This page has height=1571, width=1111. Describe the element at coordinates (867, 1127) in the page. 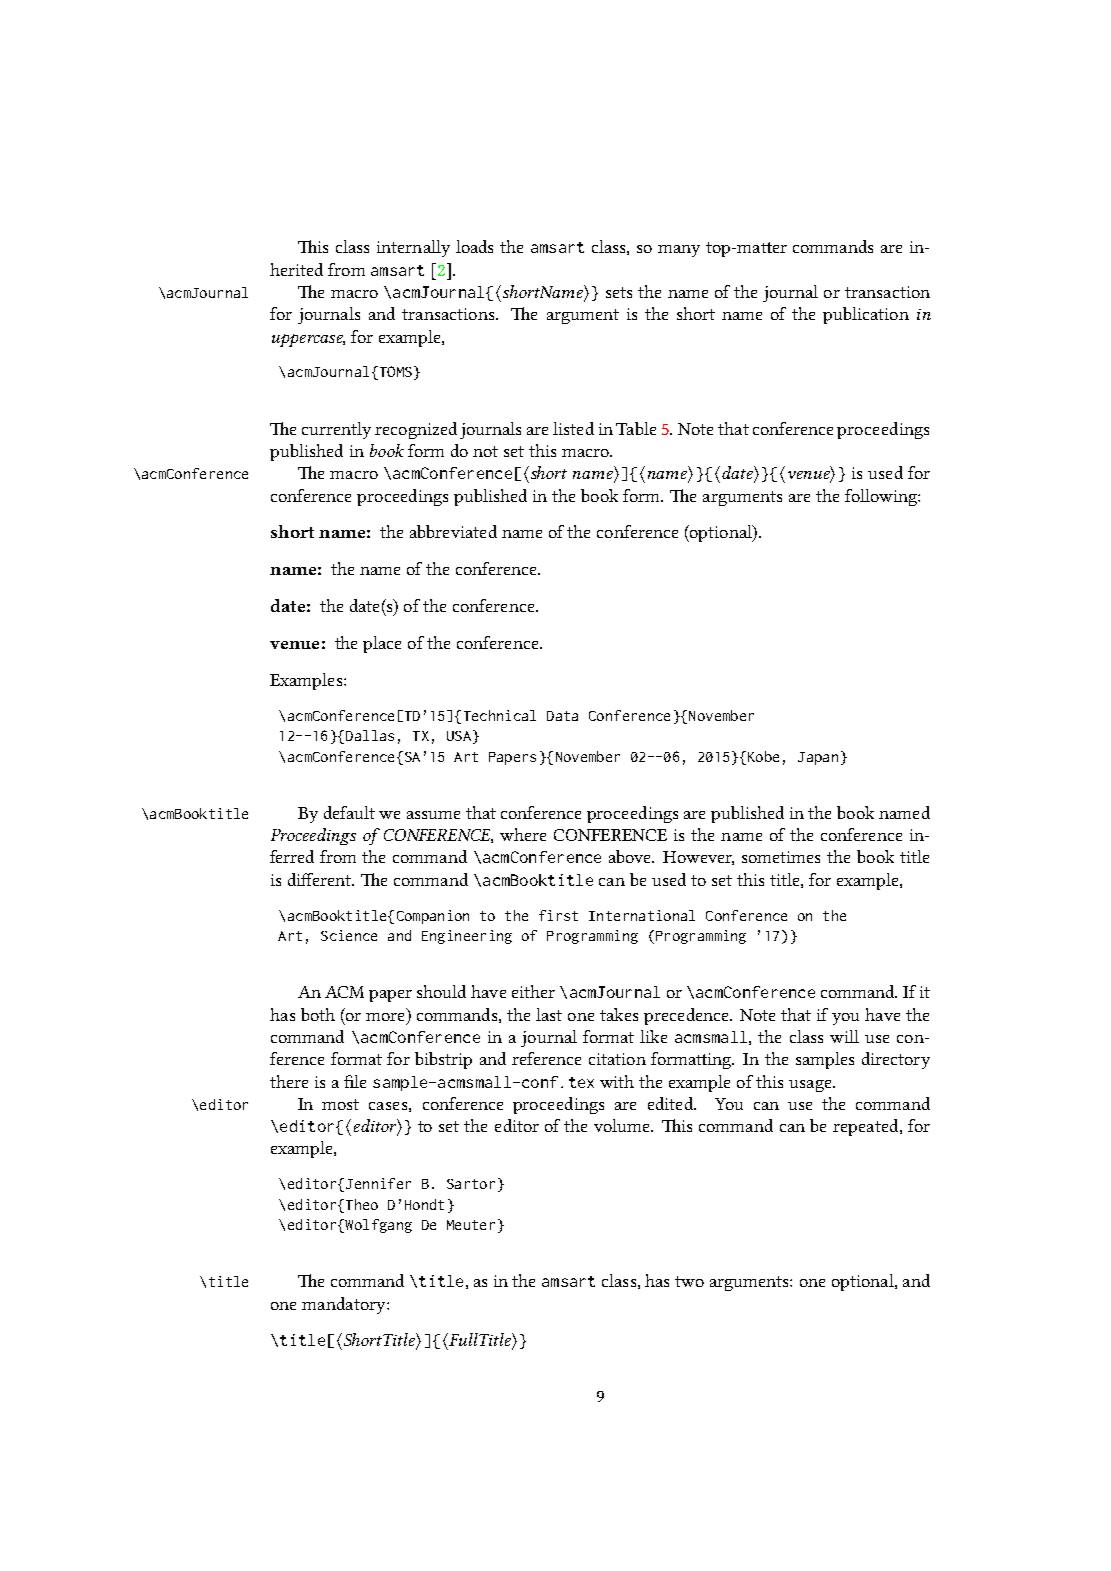

I see `repeated` at that location.
